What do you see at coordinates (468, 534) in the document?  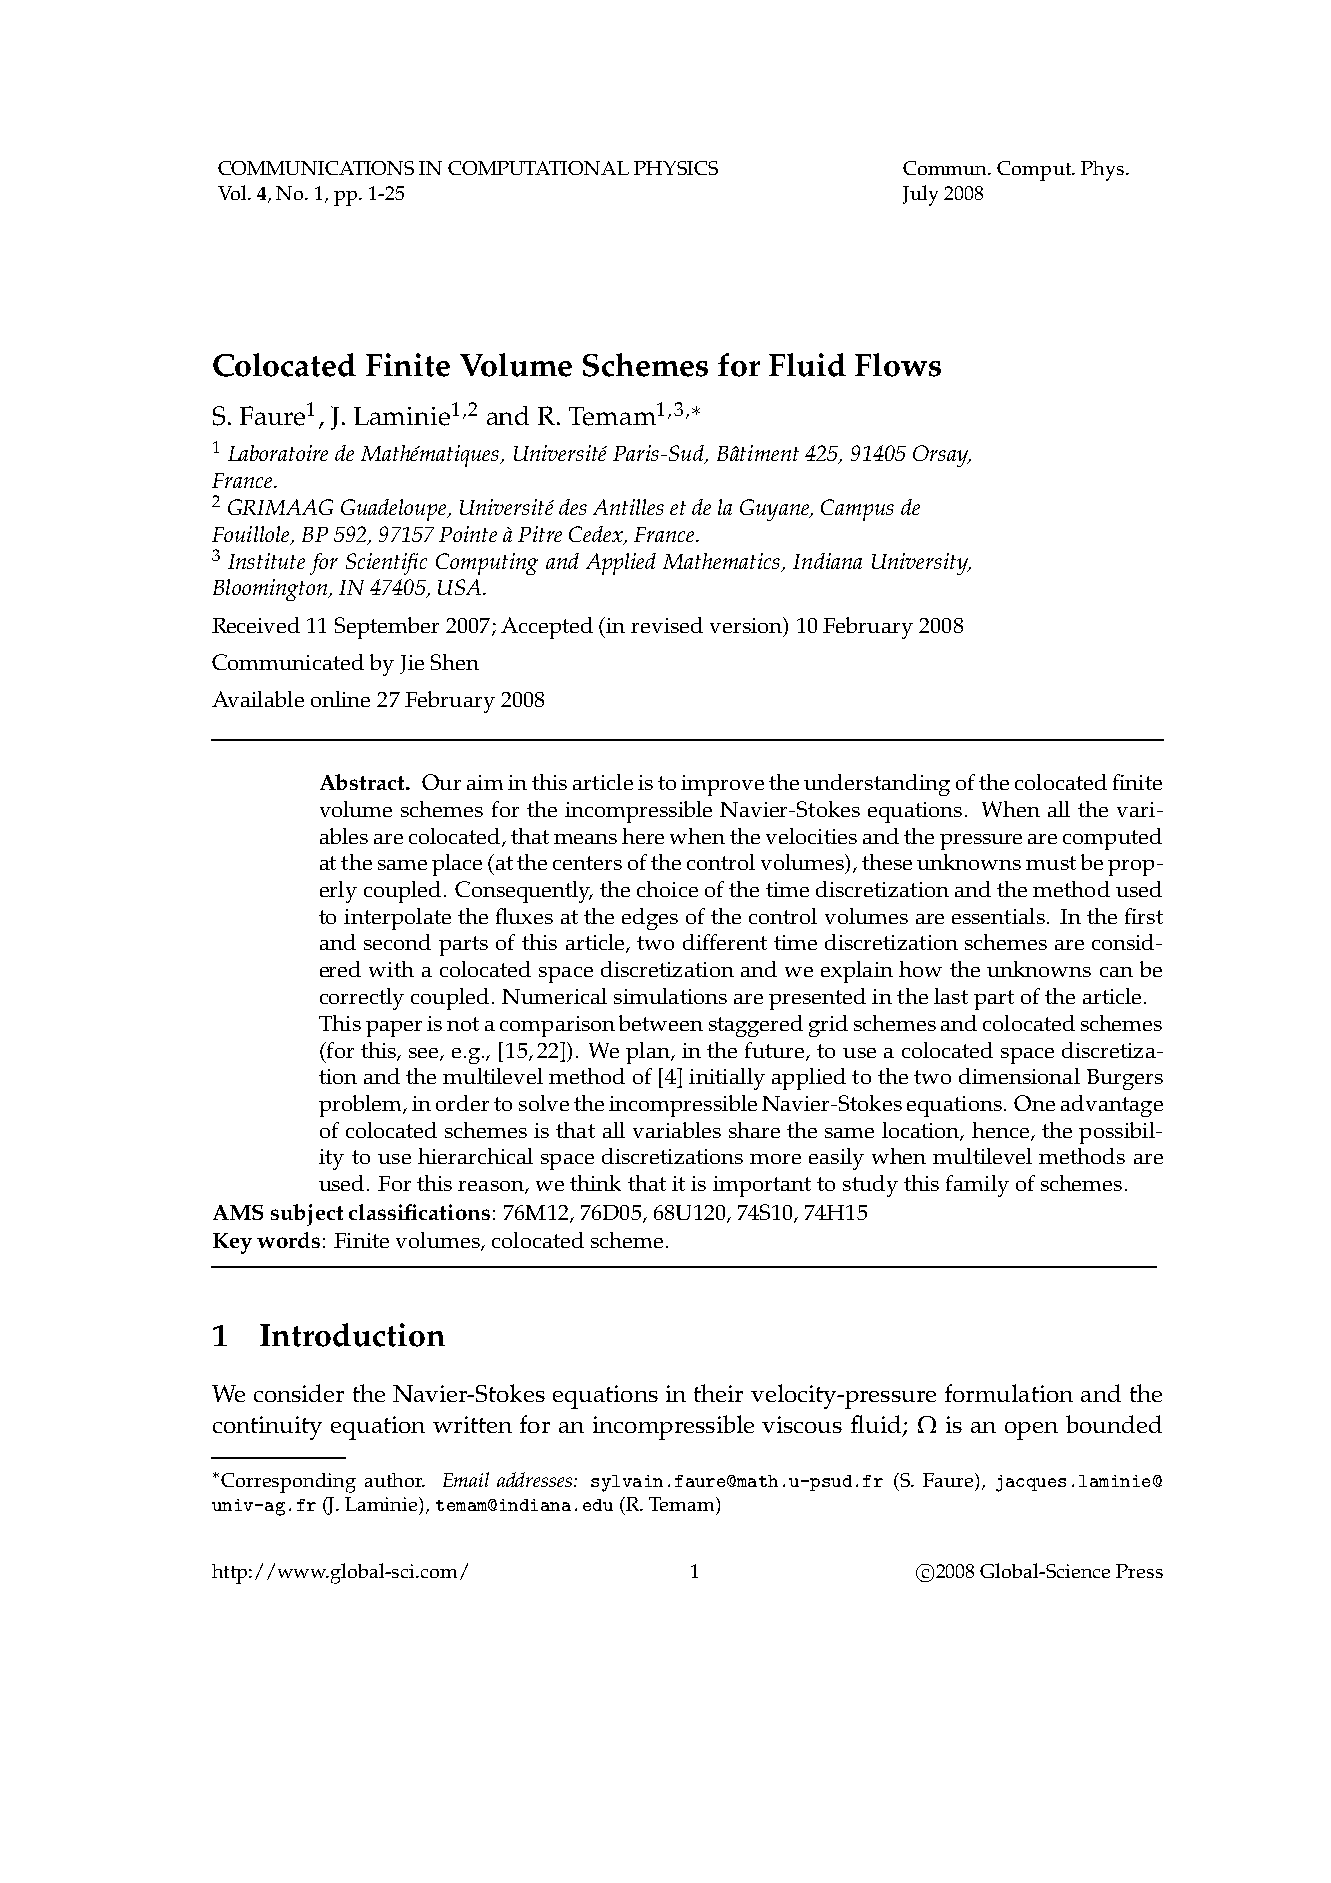 I see `Pointe` at bounding box center [468, 534].
